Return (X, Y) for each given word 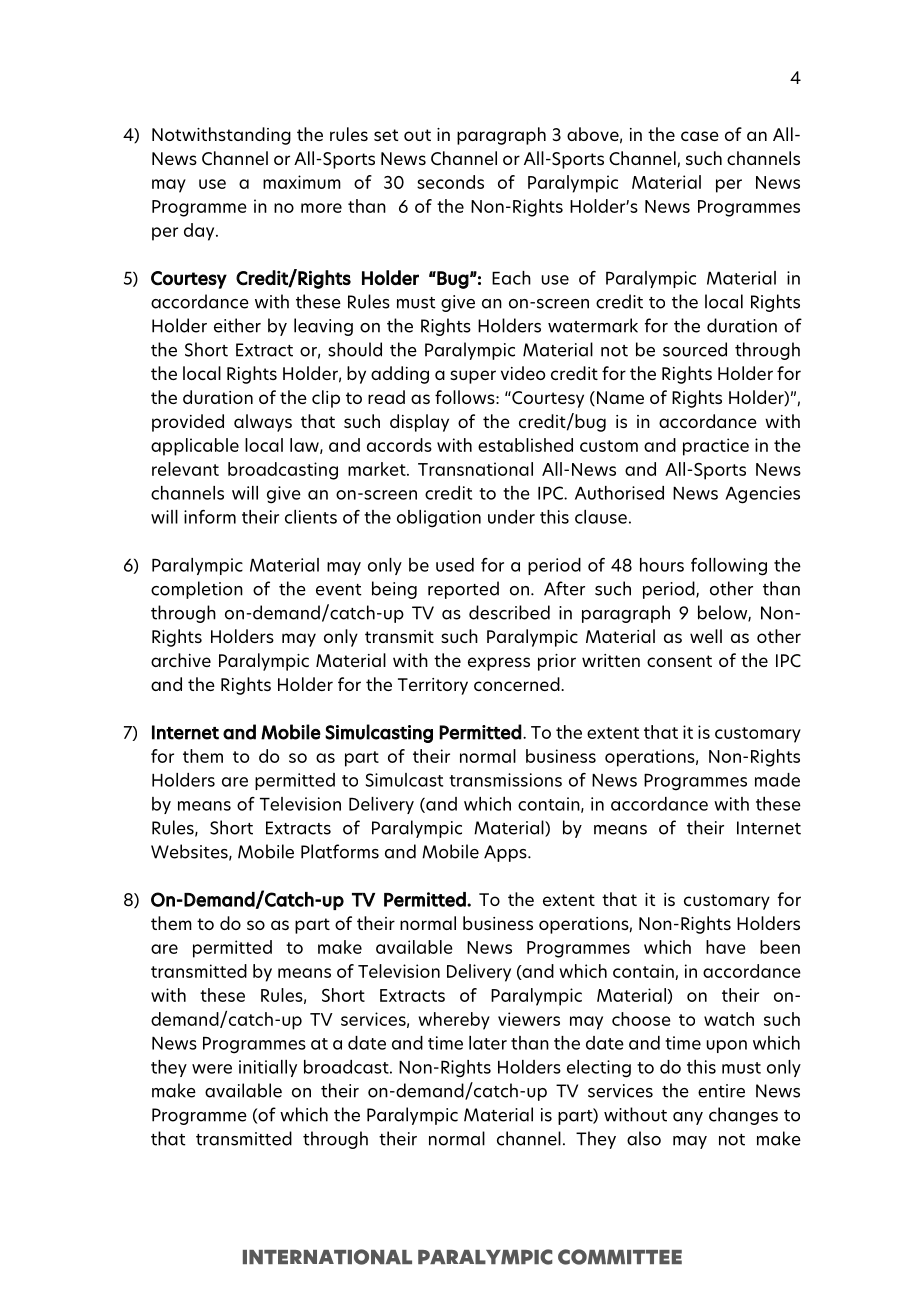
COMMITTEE (620, 1257)
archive (181, 660)
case (700, 136)
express (499, 664)
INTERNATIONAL (327, 1257)
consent (679, 661)
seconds (450, 182)
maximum (302, 182)
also (644, 1138)
